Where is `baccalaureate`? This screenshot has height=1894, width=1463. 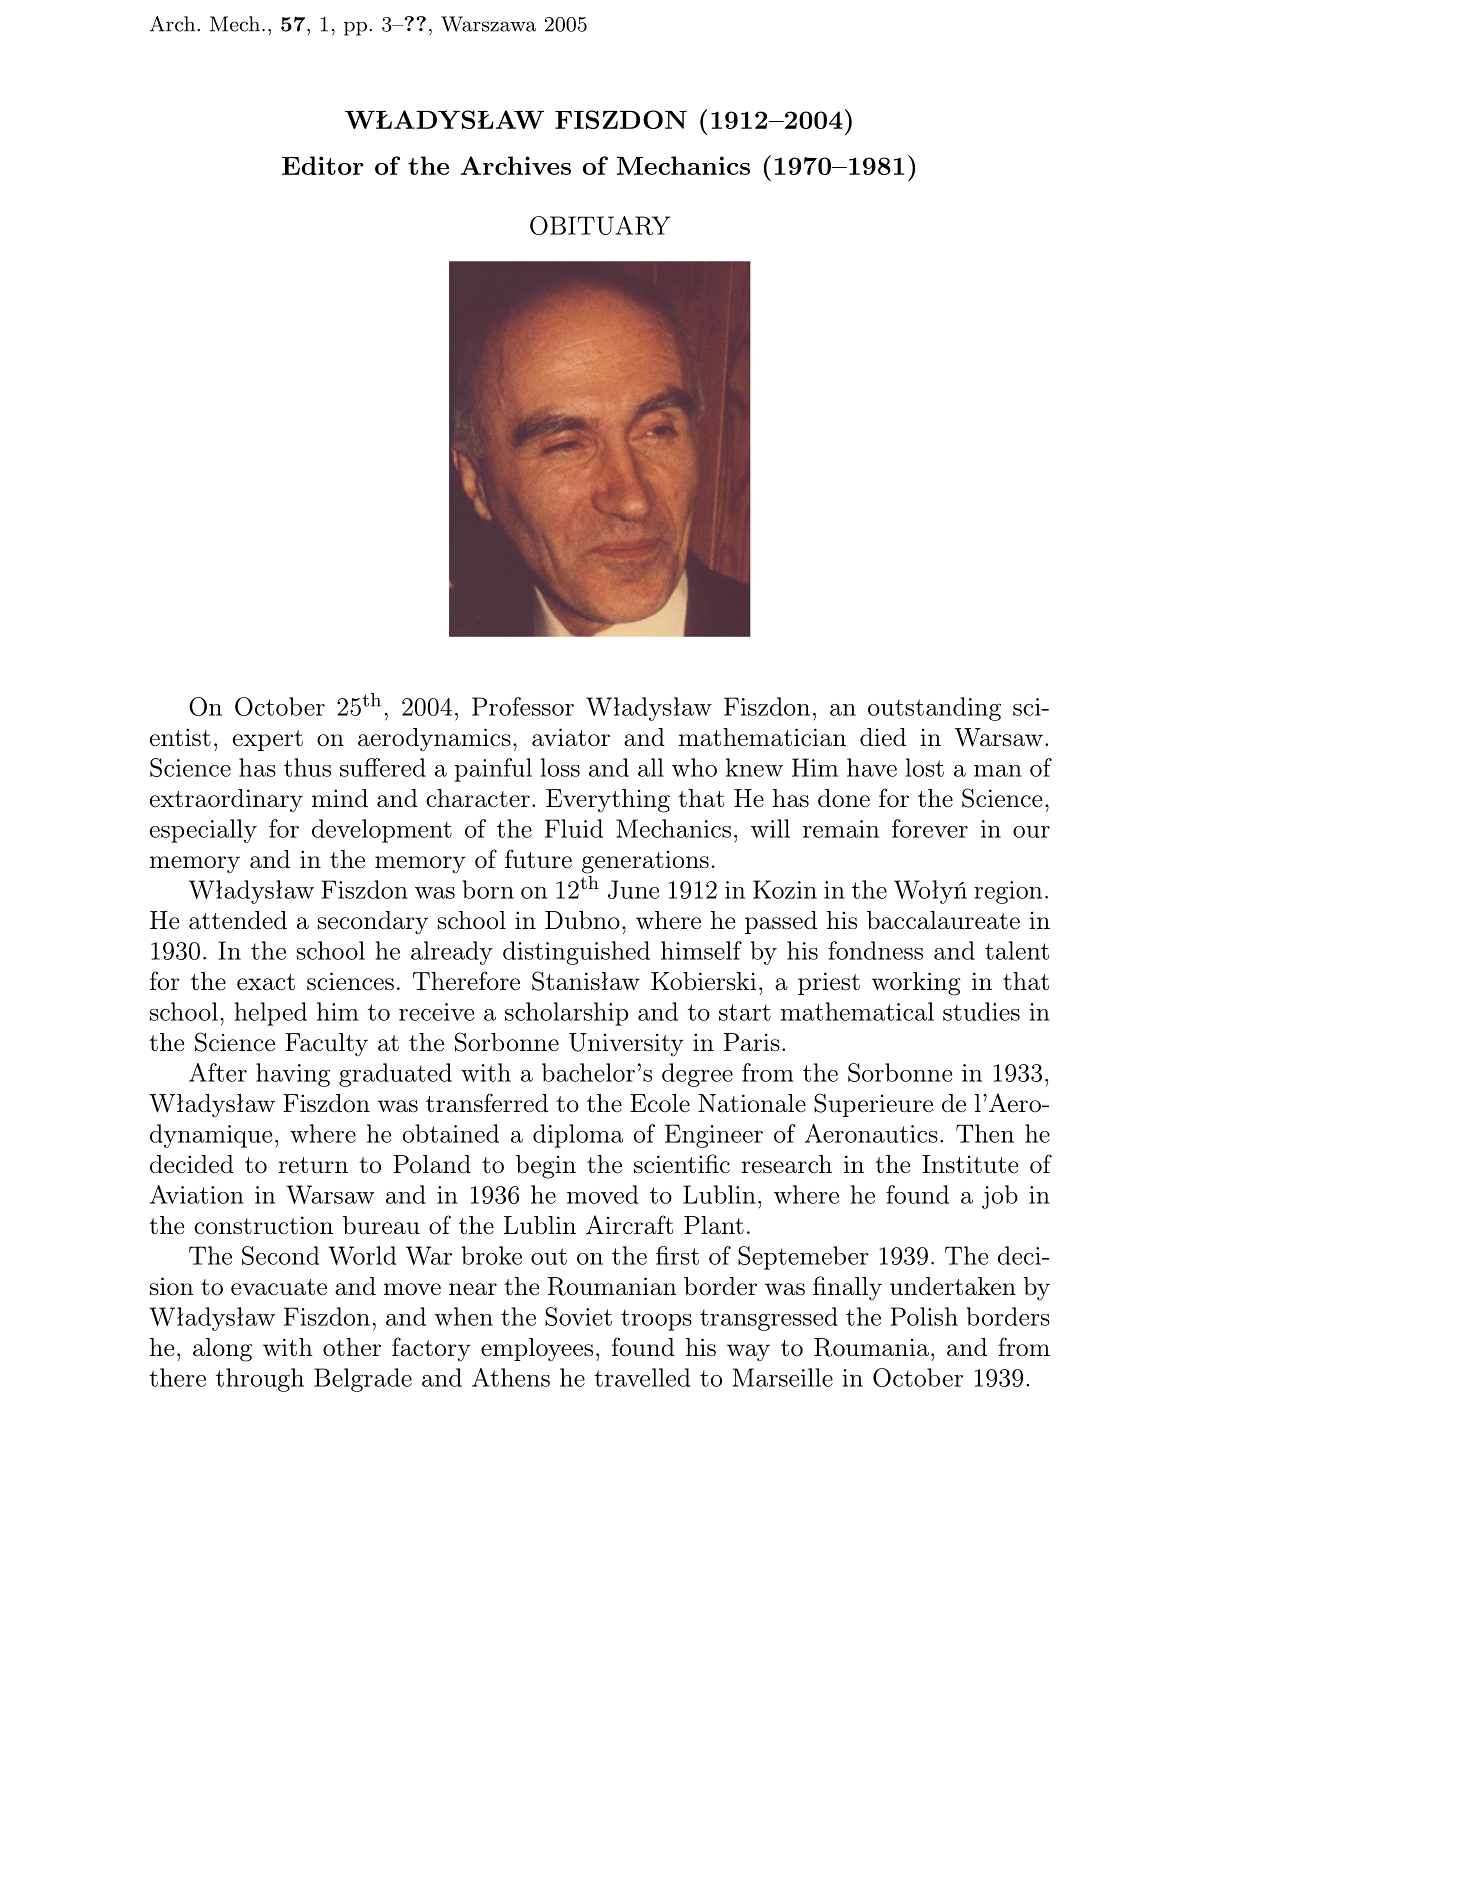 baccalaureate is located at coordinates (943, 920).
